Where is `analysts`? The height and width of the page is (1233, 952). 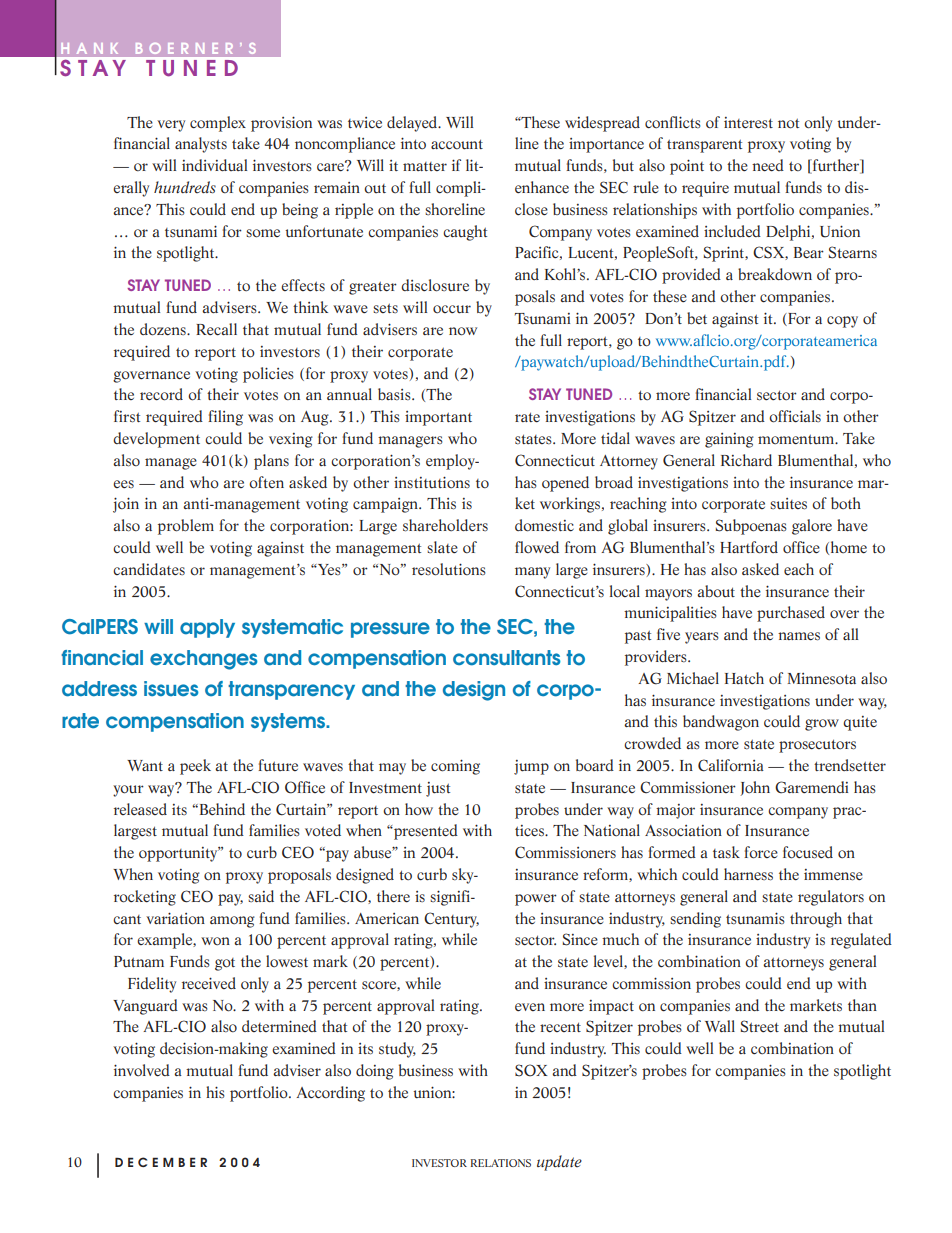
analysts is located at coordinates (201, 145).
